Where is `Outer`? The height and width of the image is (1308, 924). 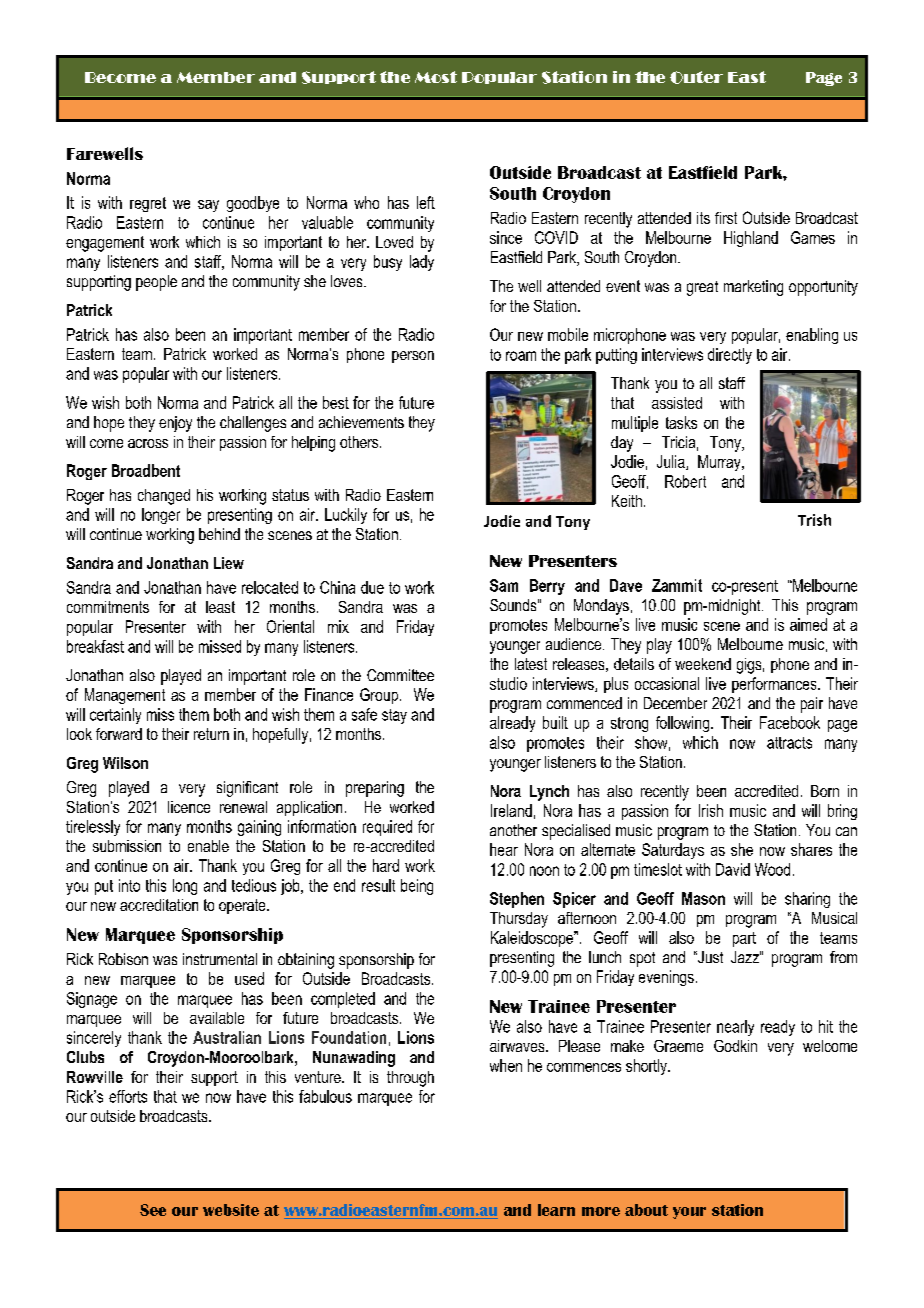 Outer is located at coordinates (696, 77).
